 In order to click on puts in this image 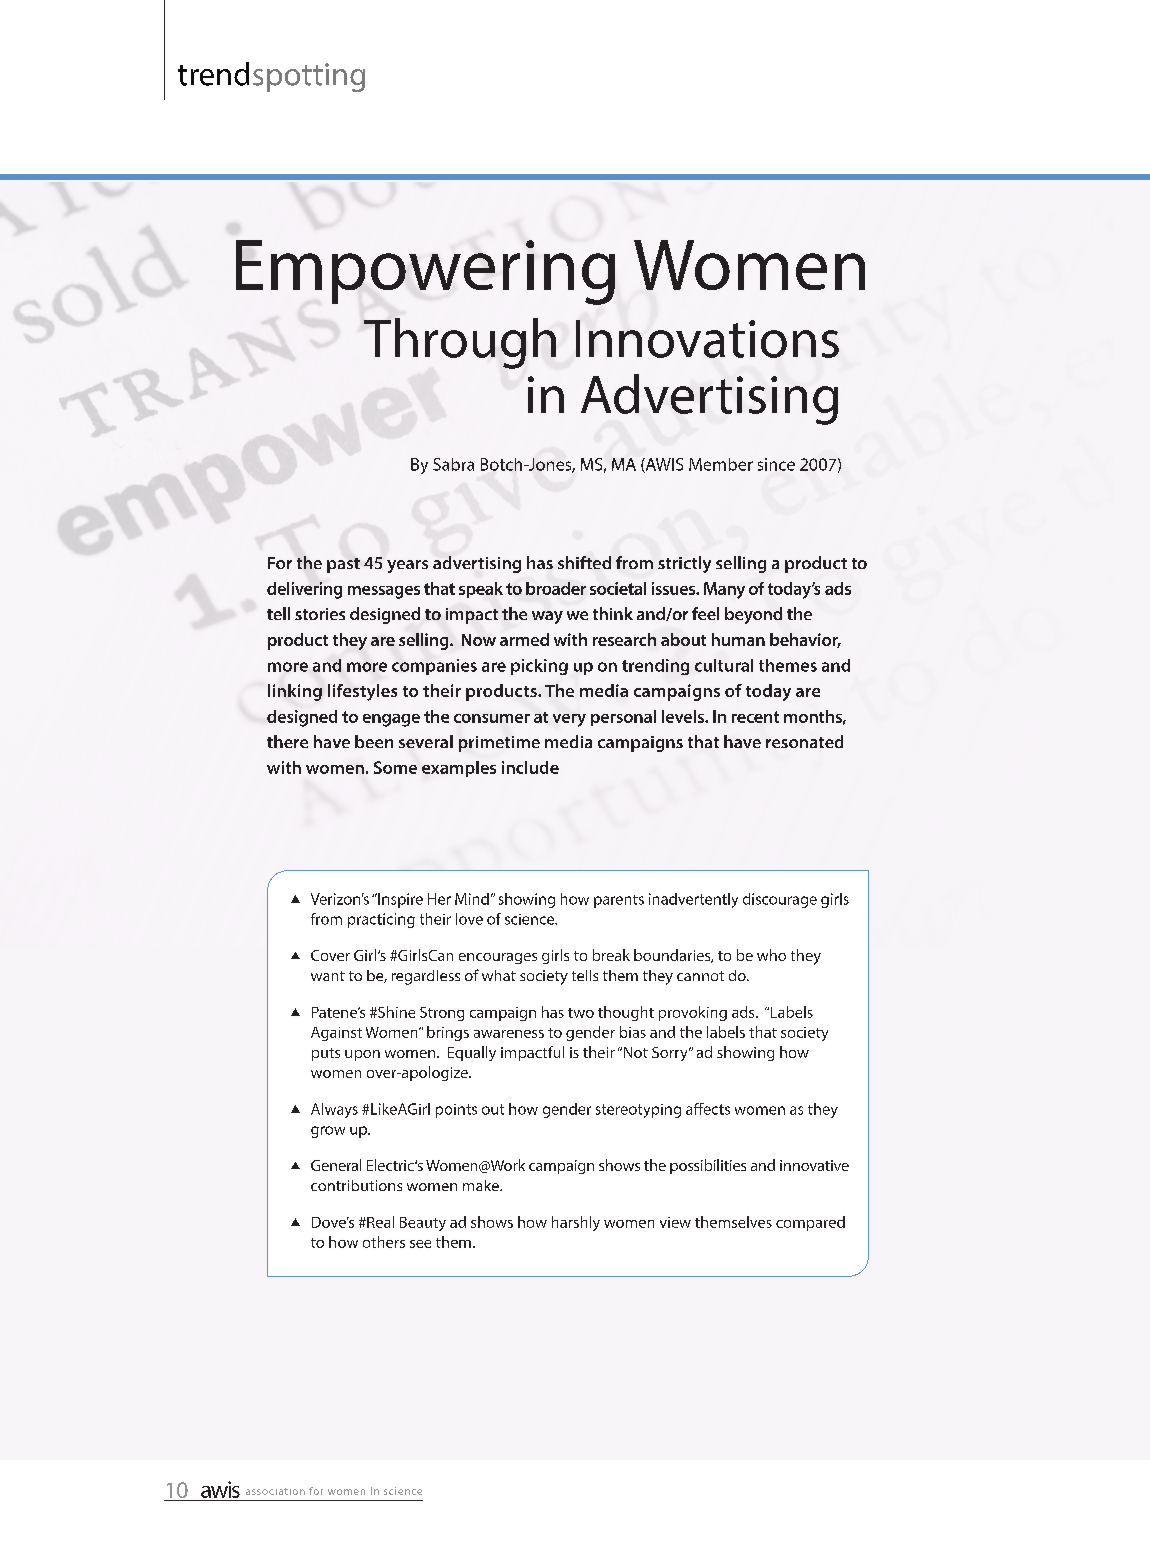, I will do `click(326, 1054)`.
